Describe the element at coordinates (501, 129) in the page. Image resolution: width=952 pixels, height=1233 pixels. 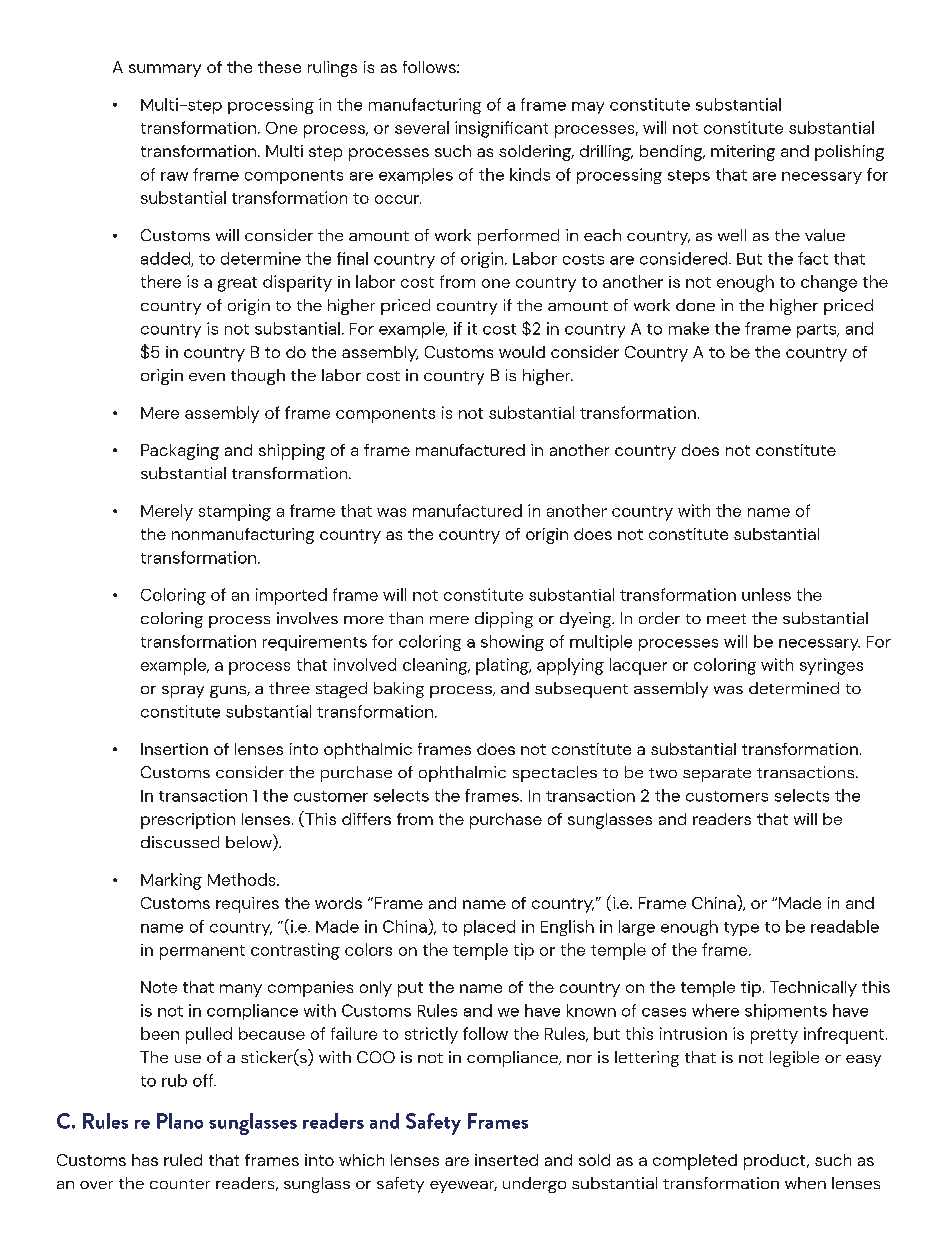
I see `insignificant` at that location.
